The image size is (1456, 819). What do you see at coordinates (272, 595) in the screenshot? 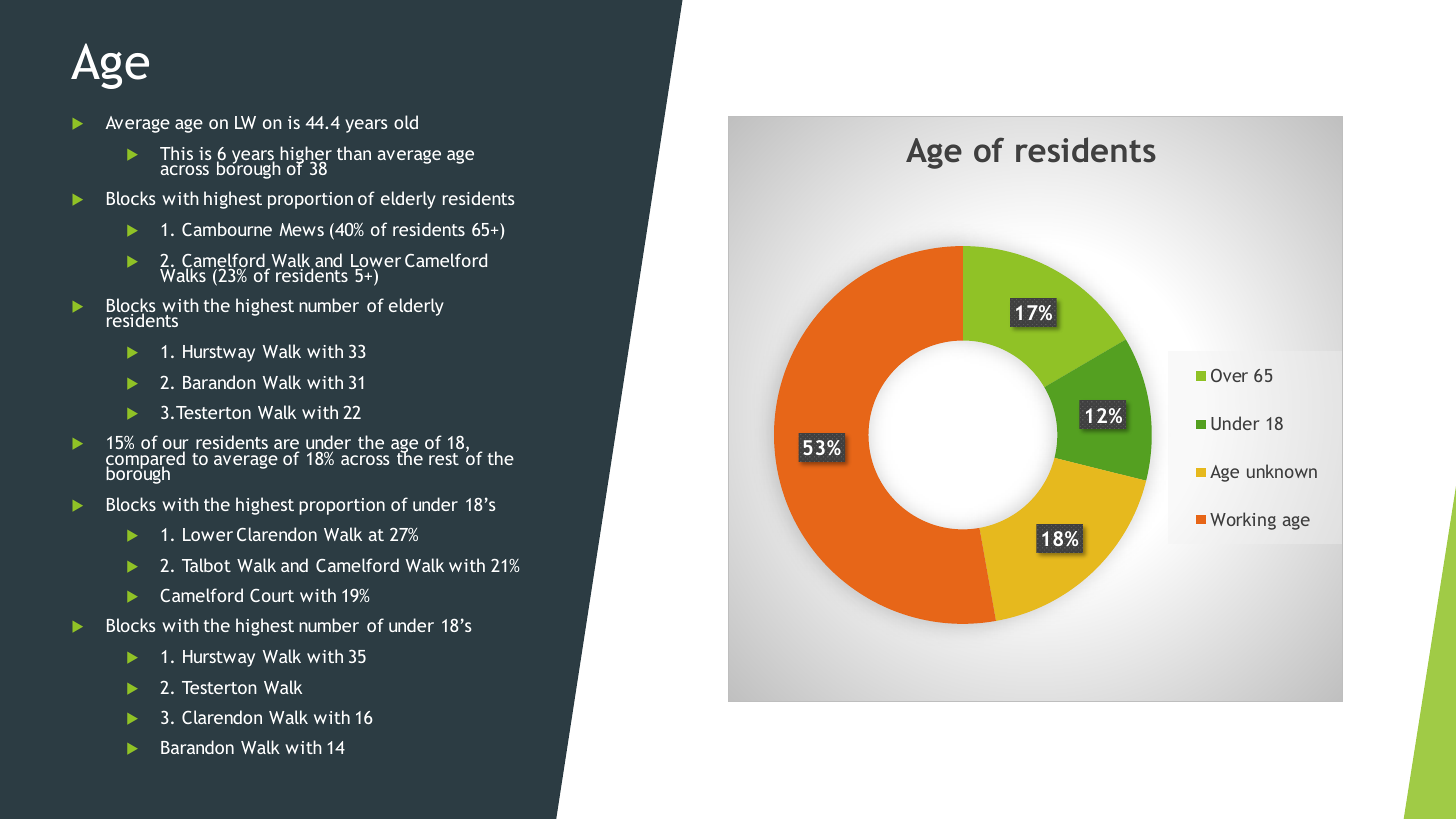
I see `Court` at bounding box center [272, 595].
